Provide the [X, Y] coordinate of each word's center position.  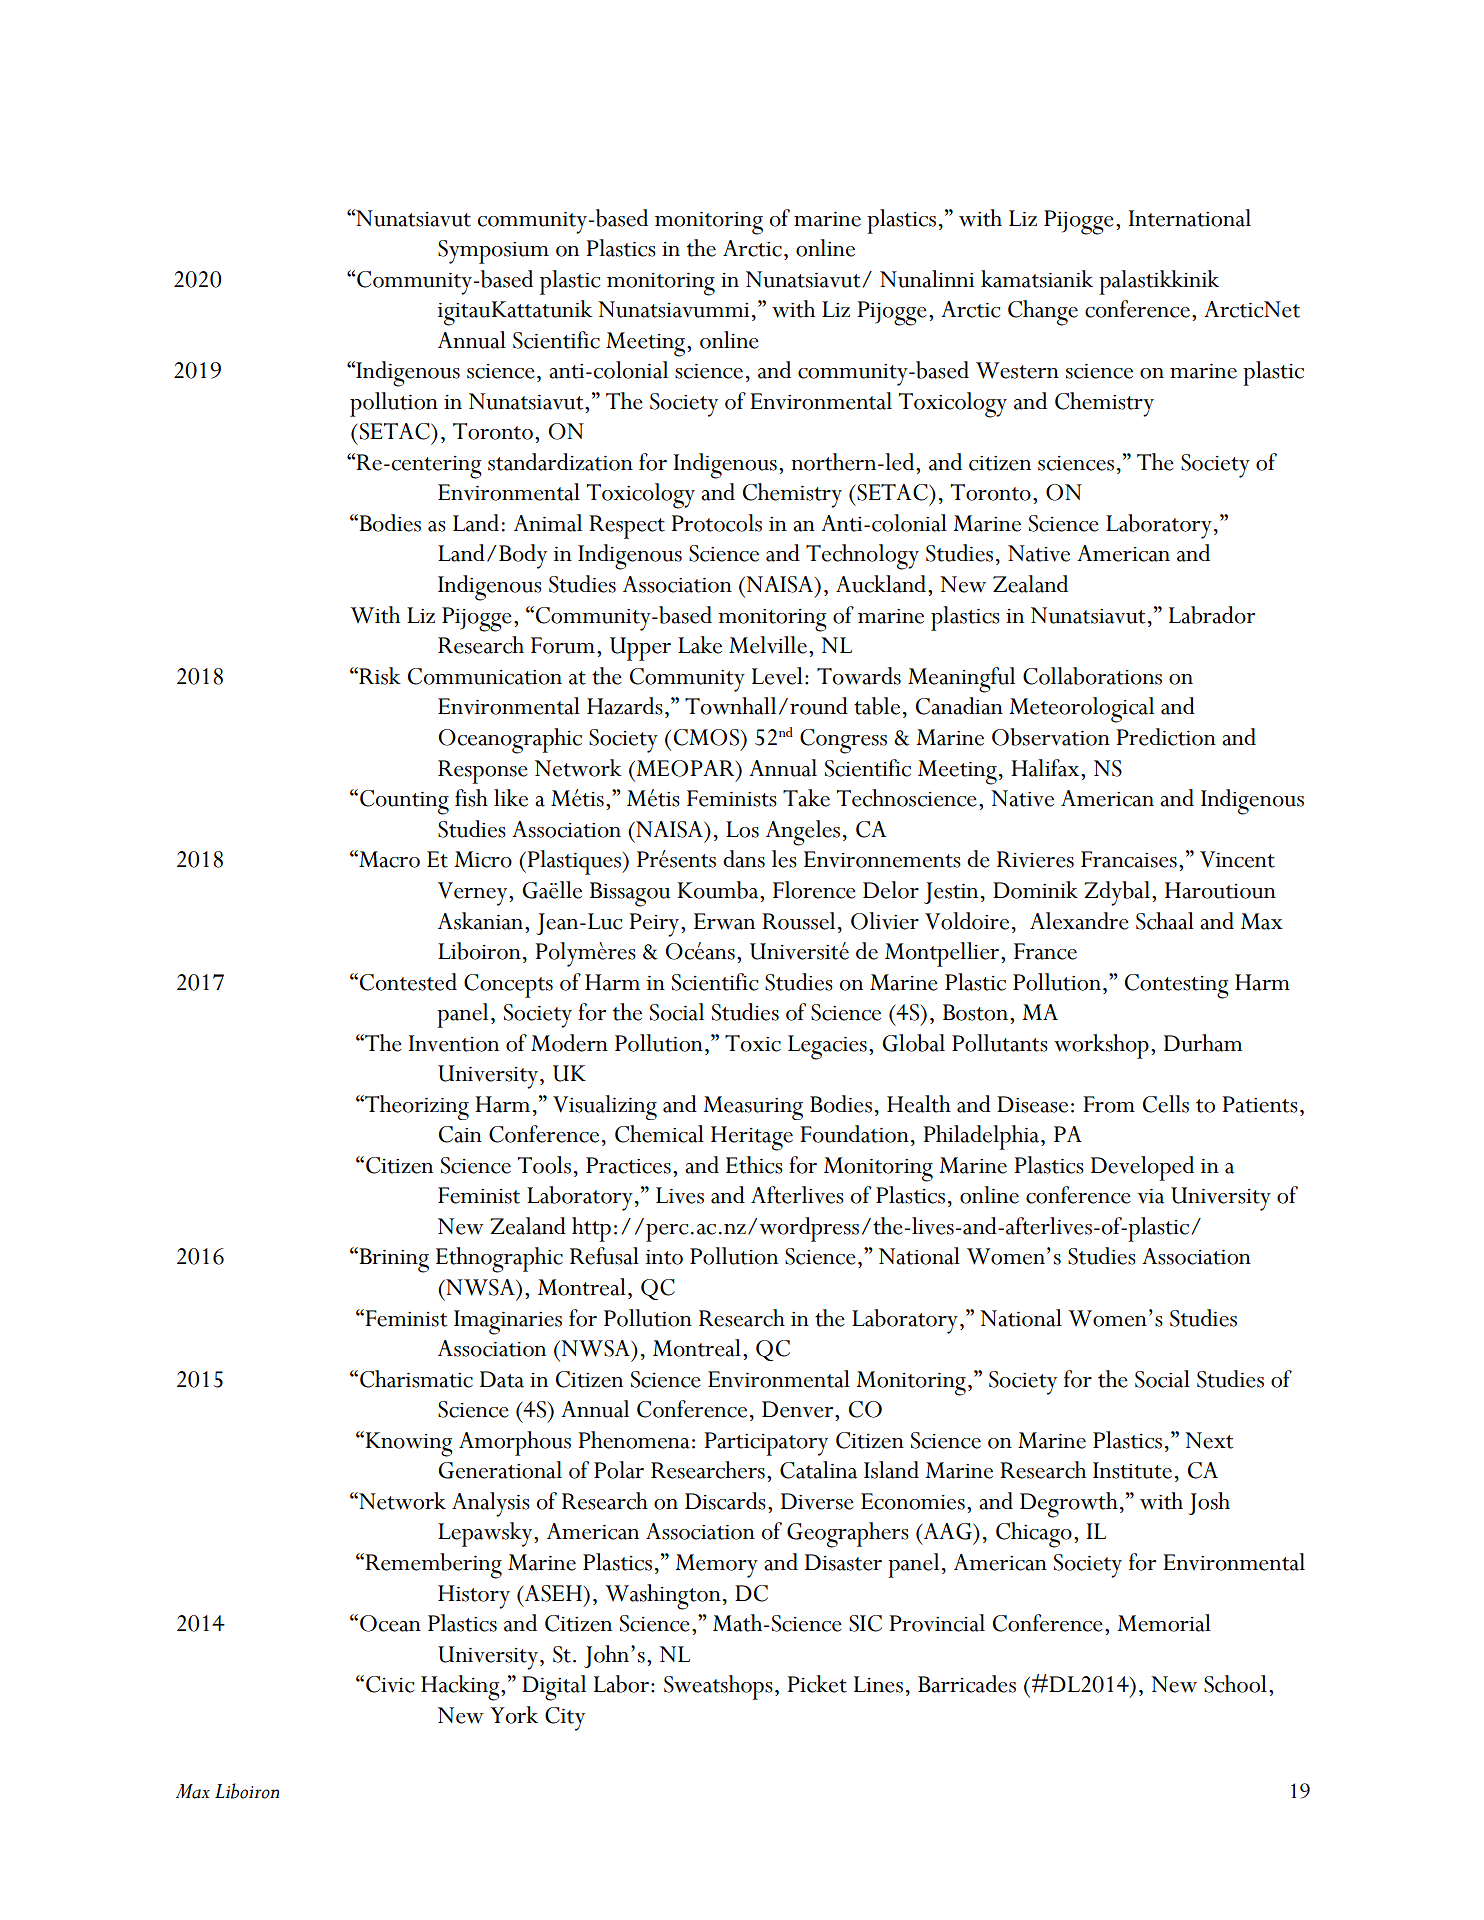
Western [1017, 370]
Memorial [1164, 1623]
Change [1043, 313]
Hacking [461, 1688]
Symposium [493, 252]
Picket [817, 1684]
